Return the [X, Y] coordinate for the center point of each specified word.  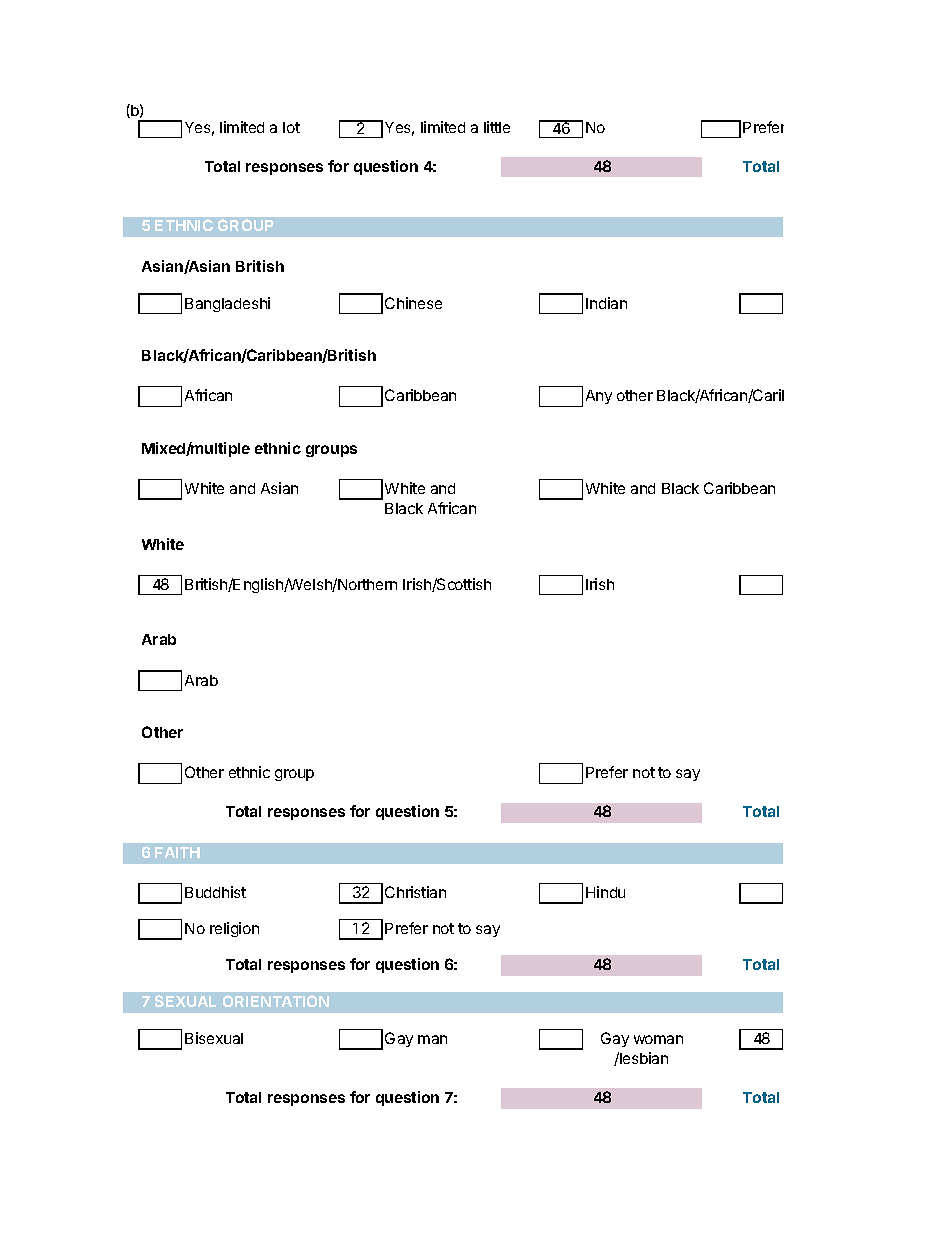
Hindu [605, 892]
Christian [415, 892]
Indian [606, 303]
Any [599, 397]
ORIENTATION [276, 1001]
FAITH [177, 852]
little [497, 127]
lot [291, 127]
